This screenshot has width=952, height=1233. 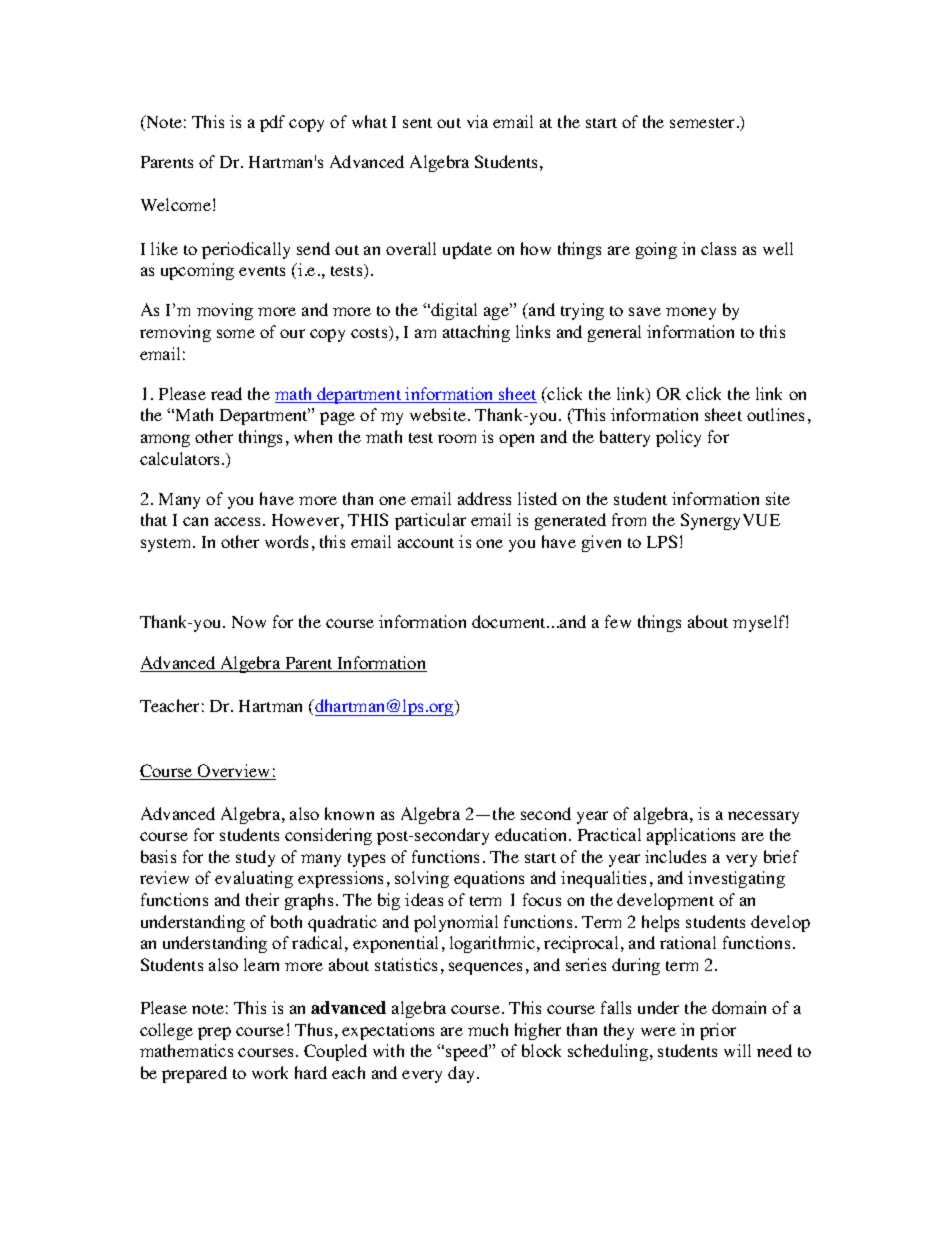 What do you see at coordinates (181, 458) in the screenshot?
I see `calculators` at bounding box center [181, 458].
